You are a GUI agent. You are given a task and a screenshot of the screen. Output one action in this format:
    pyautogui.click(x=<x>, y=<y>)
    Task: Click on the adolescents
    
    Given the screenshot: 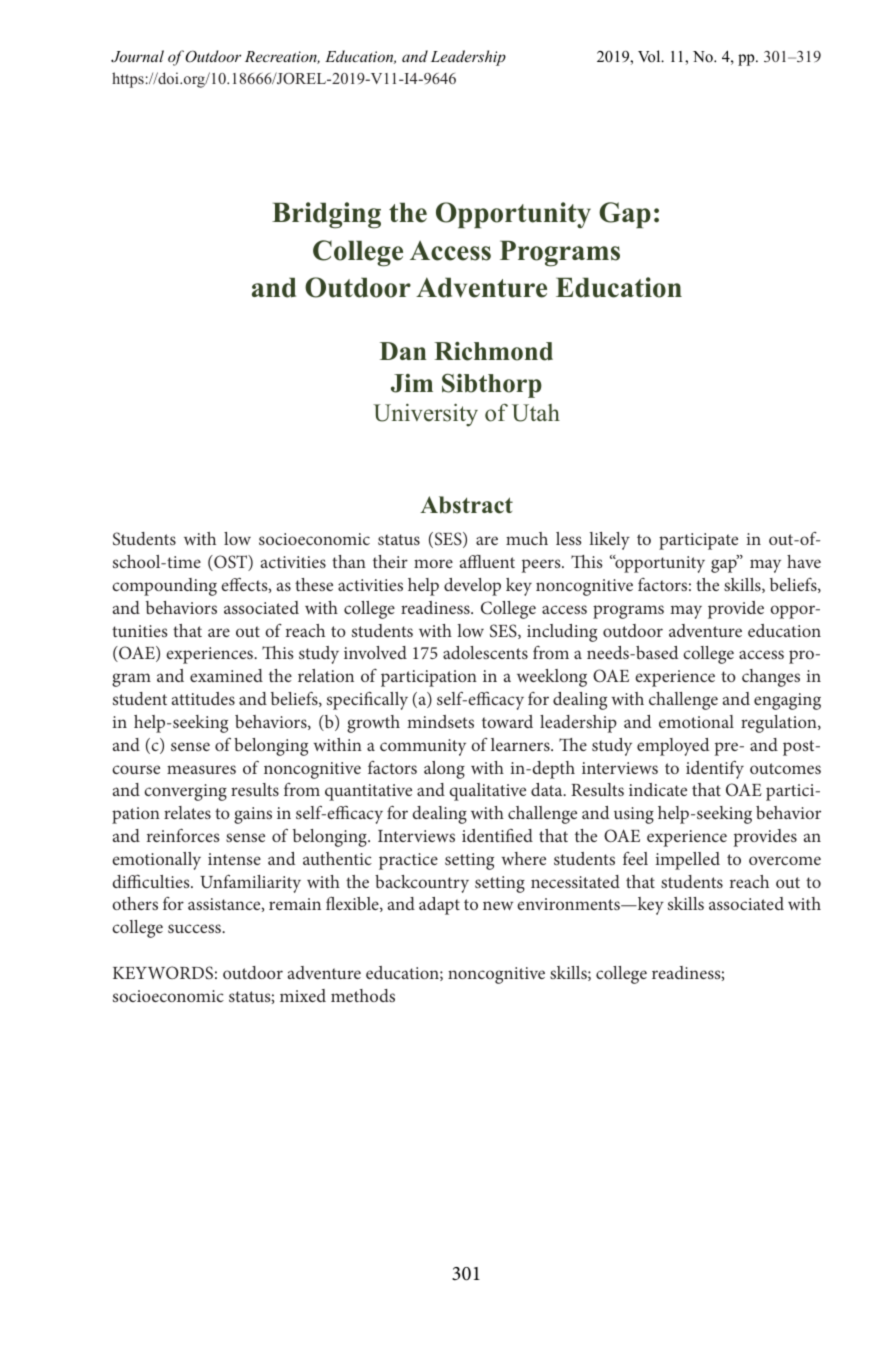 What is the action you would take?
    pyautogui.click(x=485, y=652)
